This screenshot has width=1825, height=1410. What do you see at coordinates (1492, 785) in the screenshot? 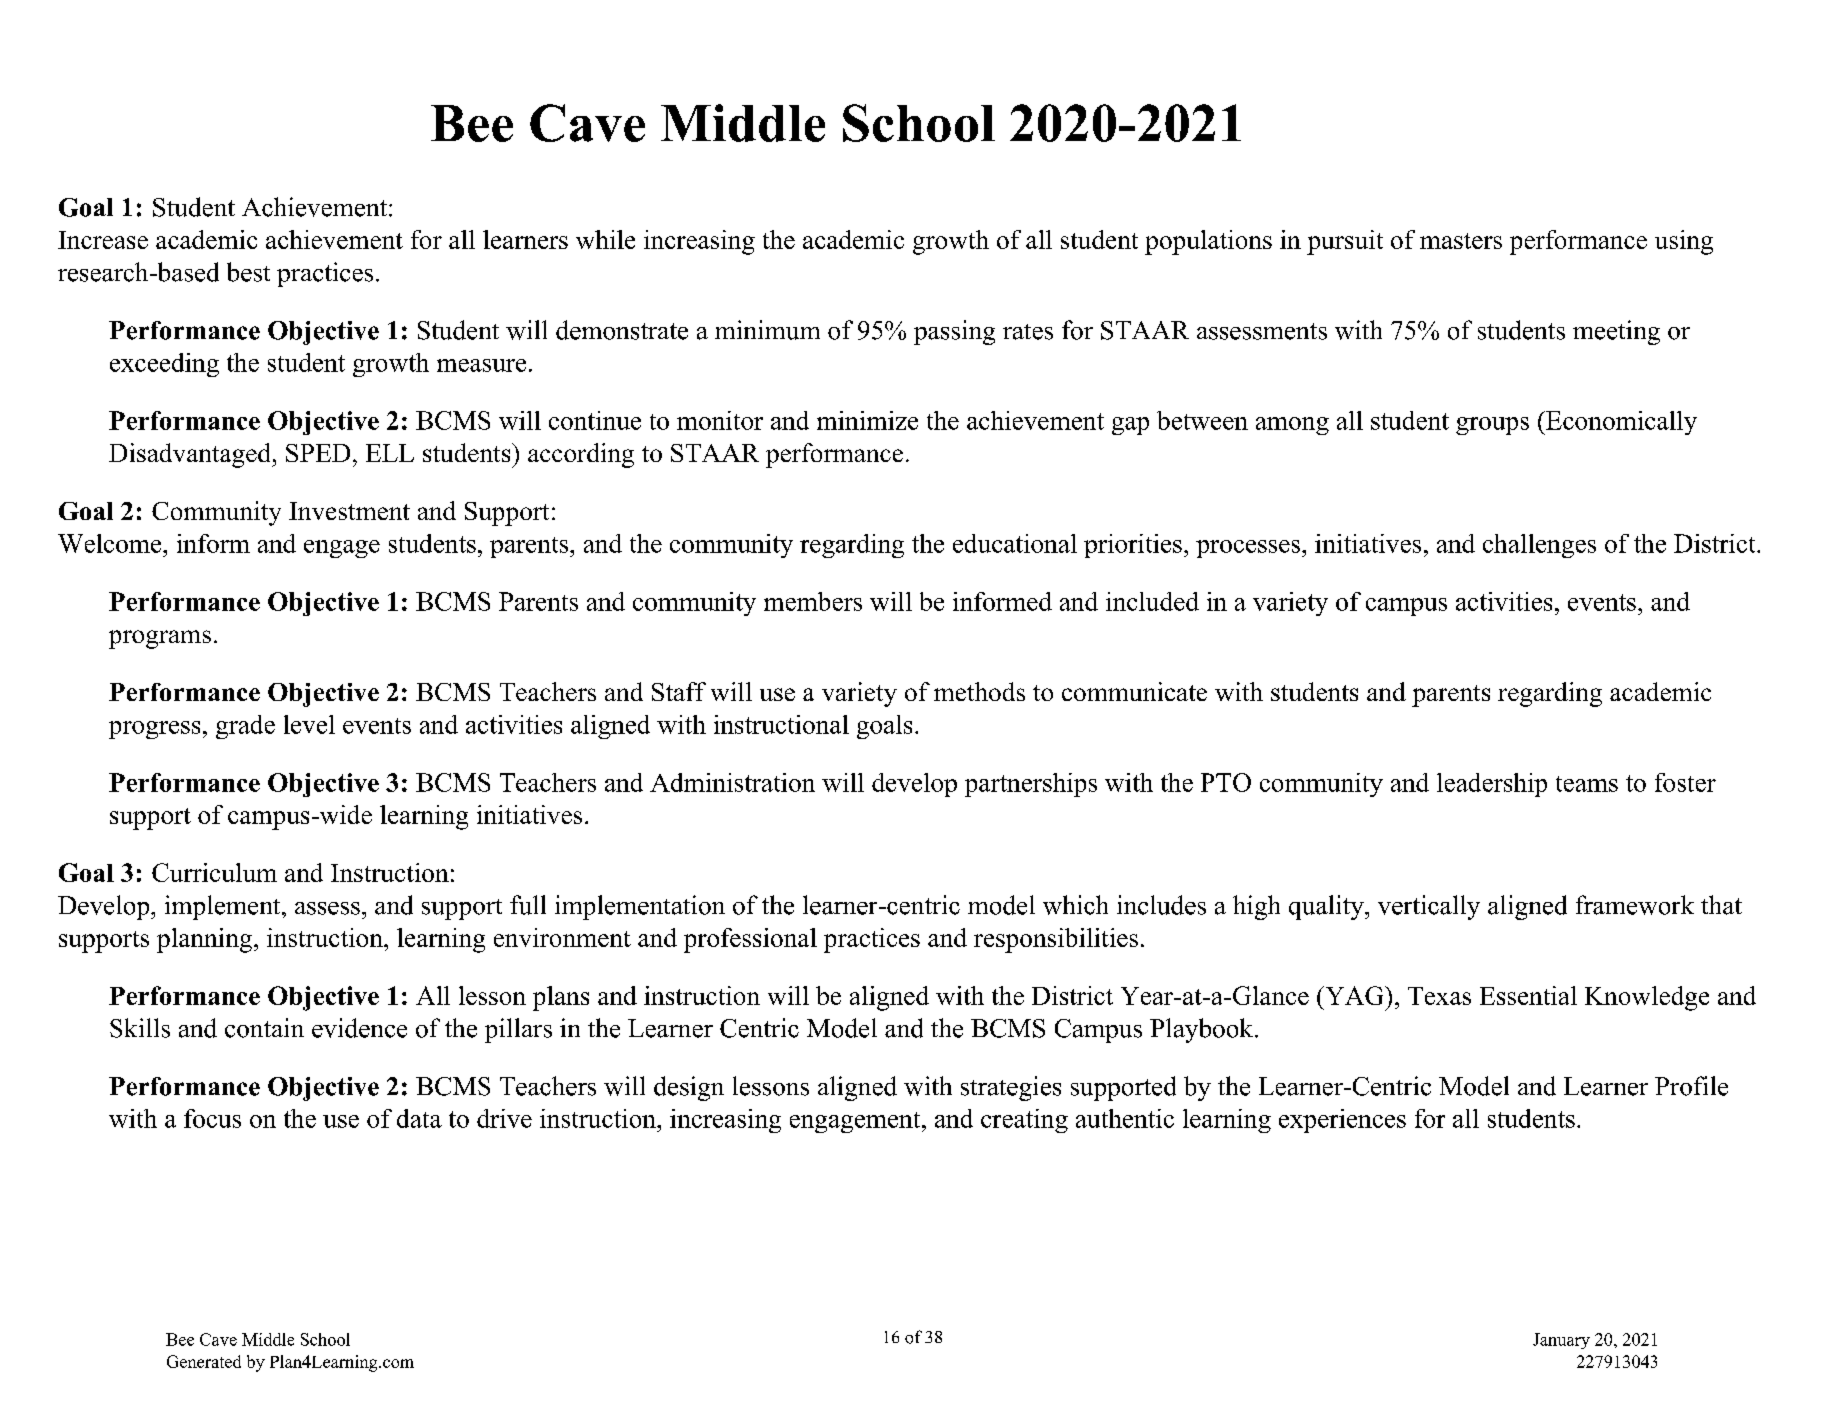
I see `leadership` at bounding box center [1492, 785].
